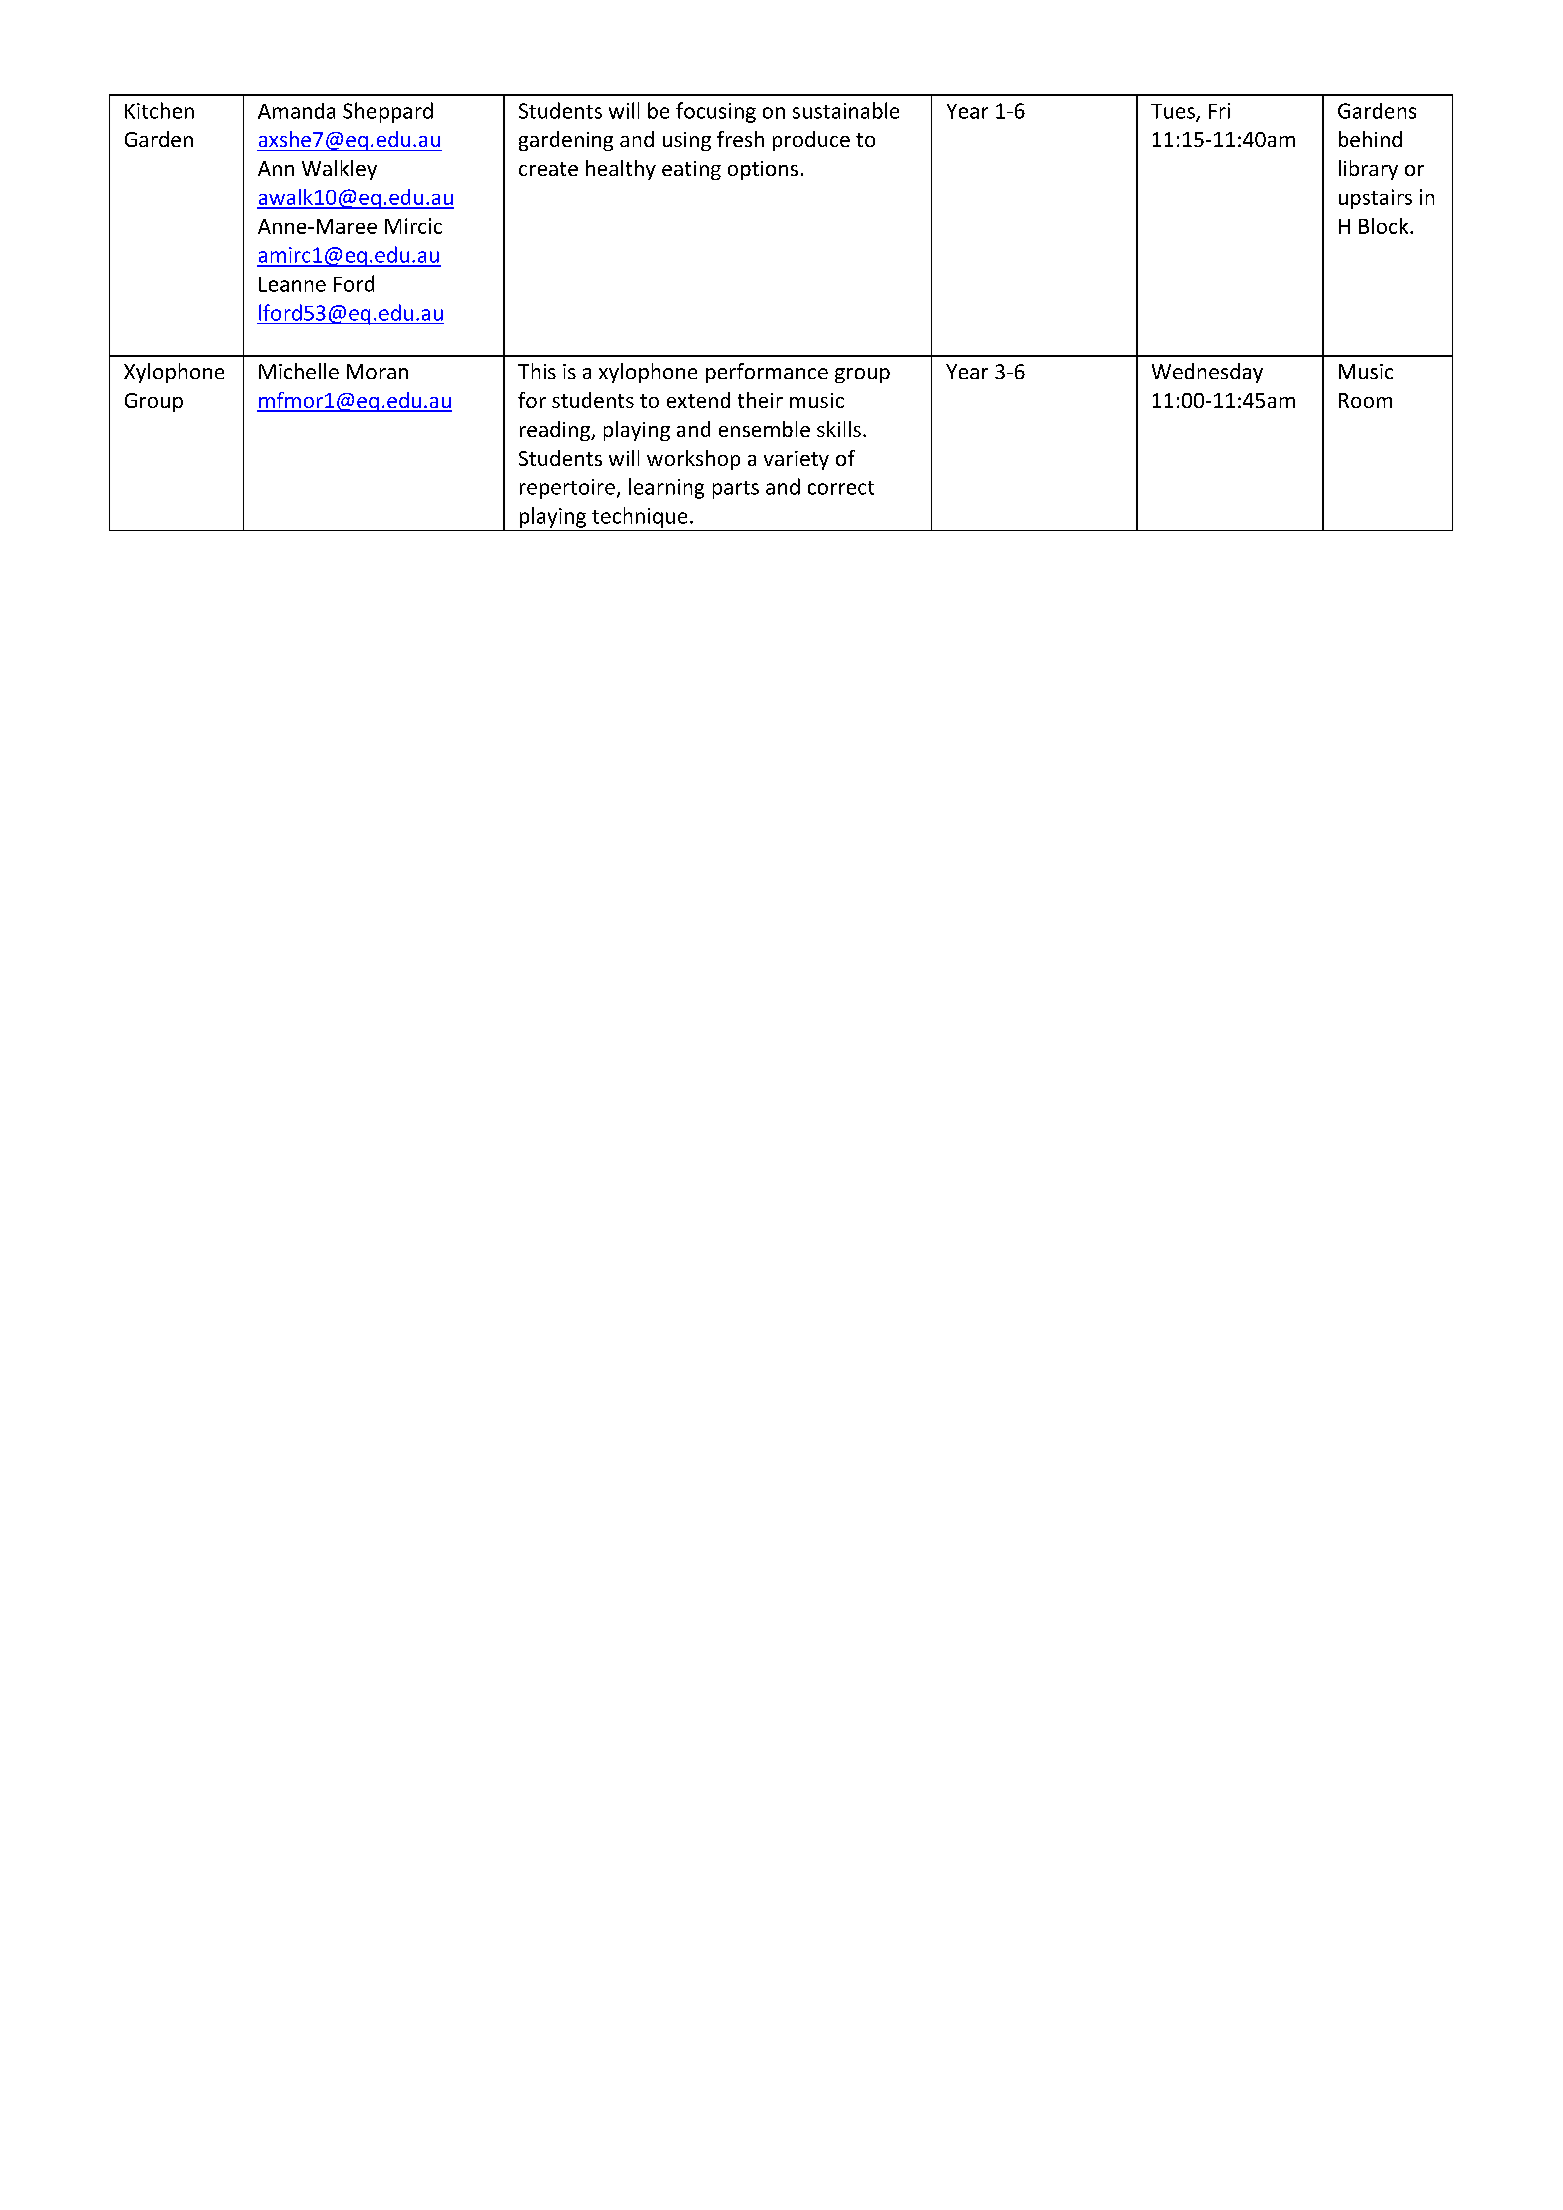 The height and width of the page is (2210, 1563). I want to click on Amanda, so click(296, 111).
